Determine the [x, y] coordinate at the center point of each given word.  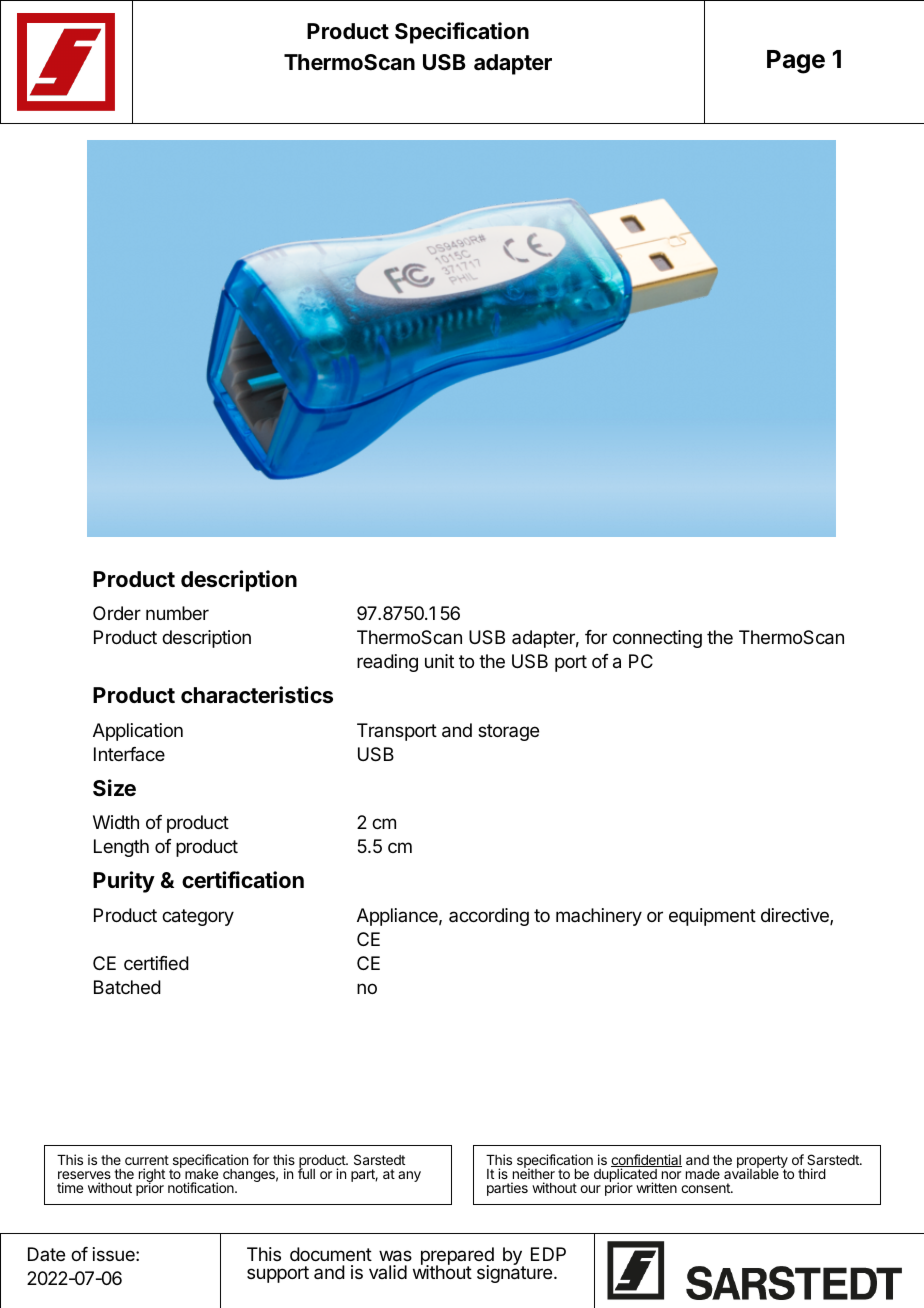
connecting [657, 639]
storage [508, 732]
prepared [457, 1257]
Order [117, 613]
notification [202, 1187]
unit [439, 661]
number [177, 613]
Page [796, 62]
